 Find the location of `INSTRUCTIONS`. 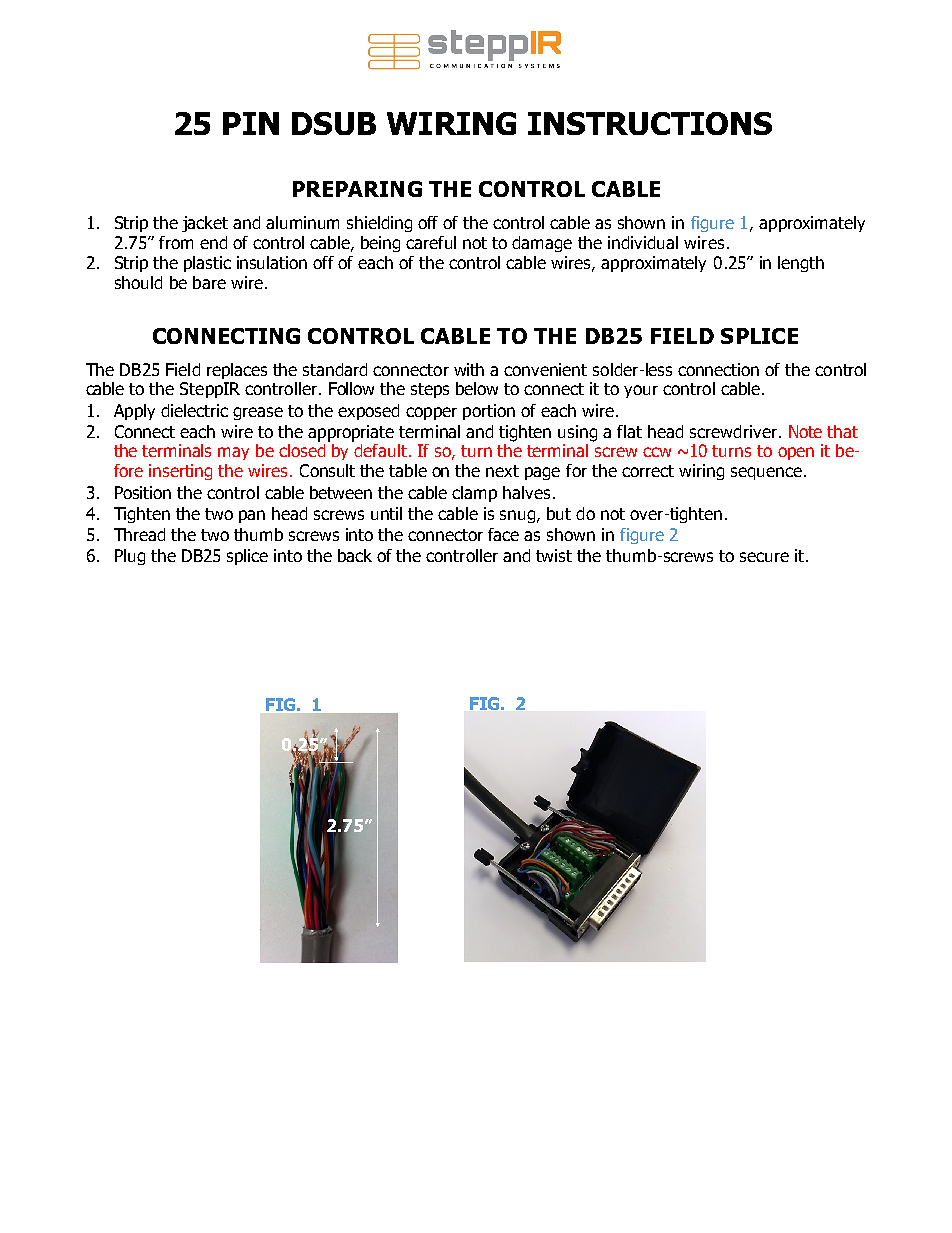

INSTRUCTIONS is located at coordinates (650, 123).
